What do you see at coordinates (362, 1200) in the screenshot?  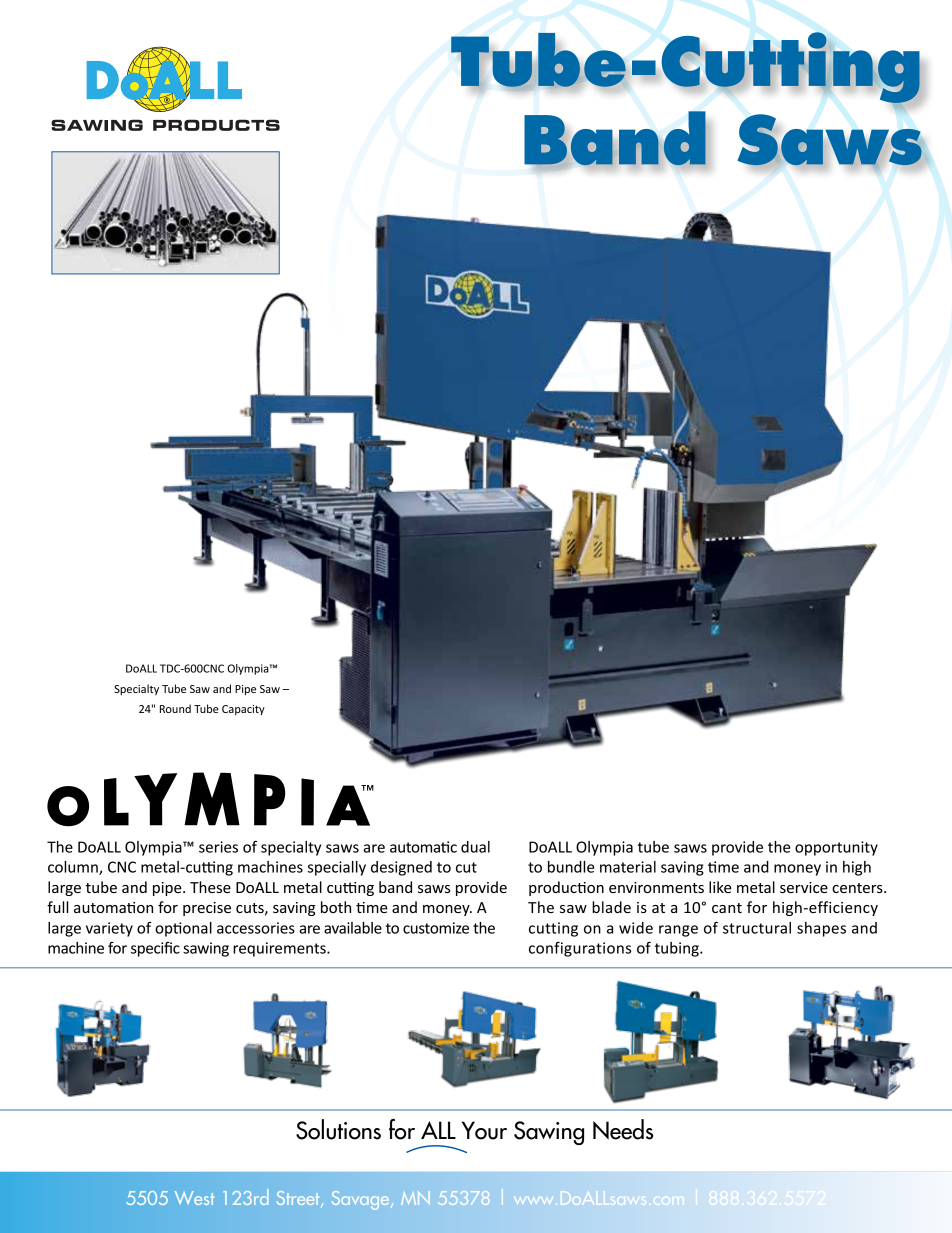 I see `Savage` at bounding box center [362, 1200].
